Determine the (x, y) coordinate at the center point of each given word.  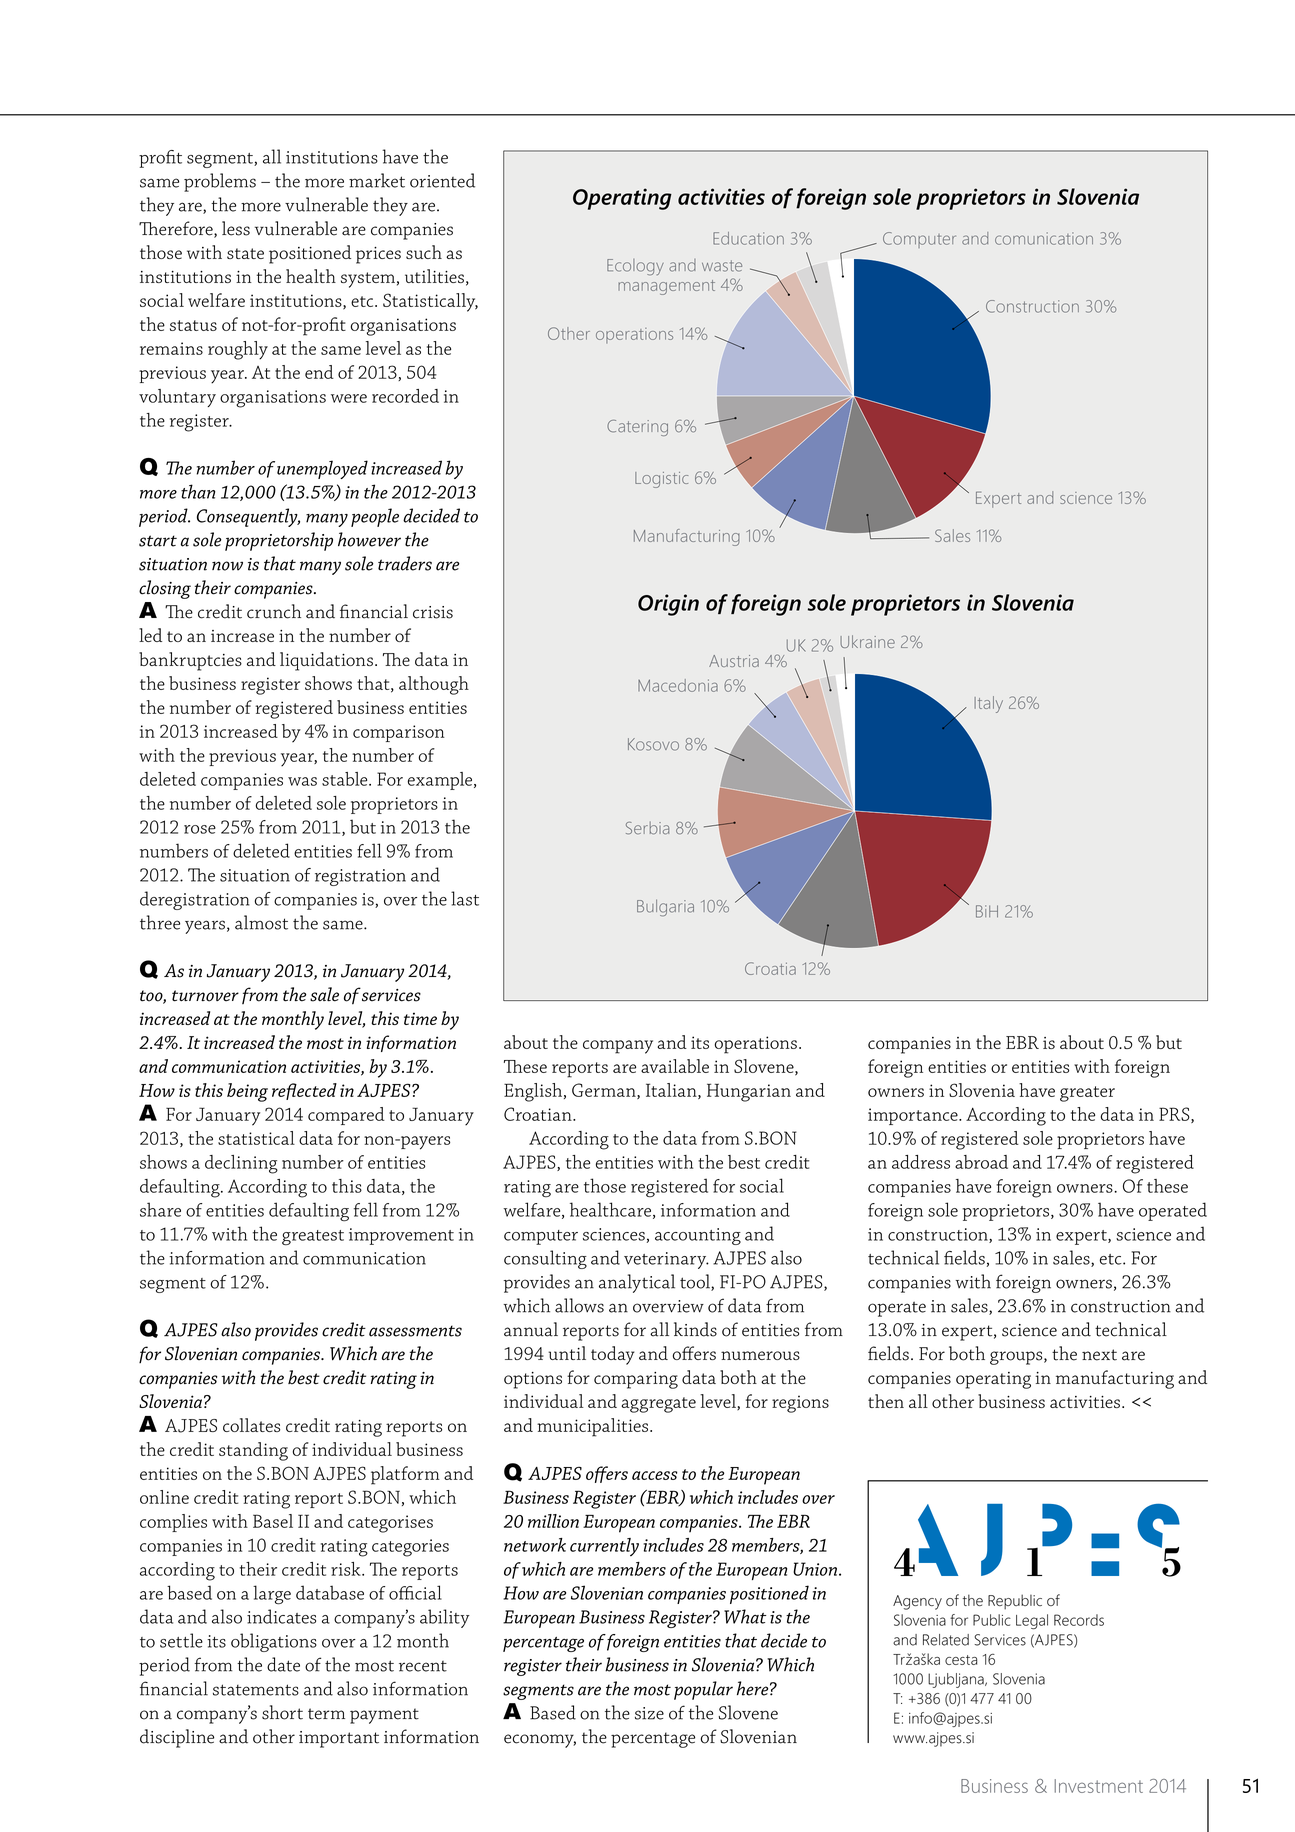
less (236, 228)
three (160, 922)
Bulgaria (665, 907)
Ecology (635, 267)
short (282, 1712)
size (649, 1713)
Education (748, 238)
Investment (1099, 1786)
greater (1087, 1094)
